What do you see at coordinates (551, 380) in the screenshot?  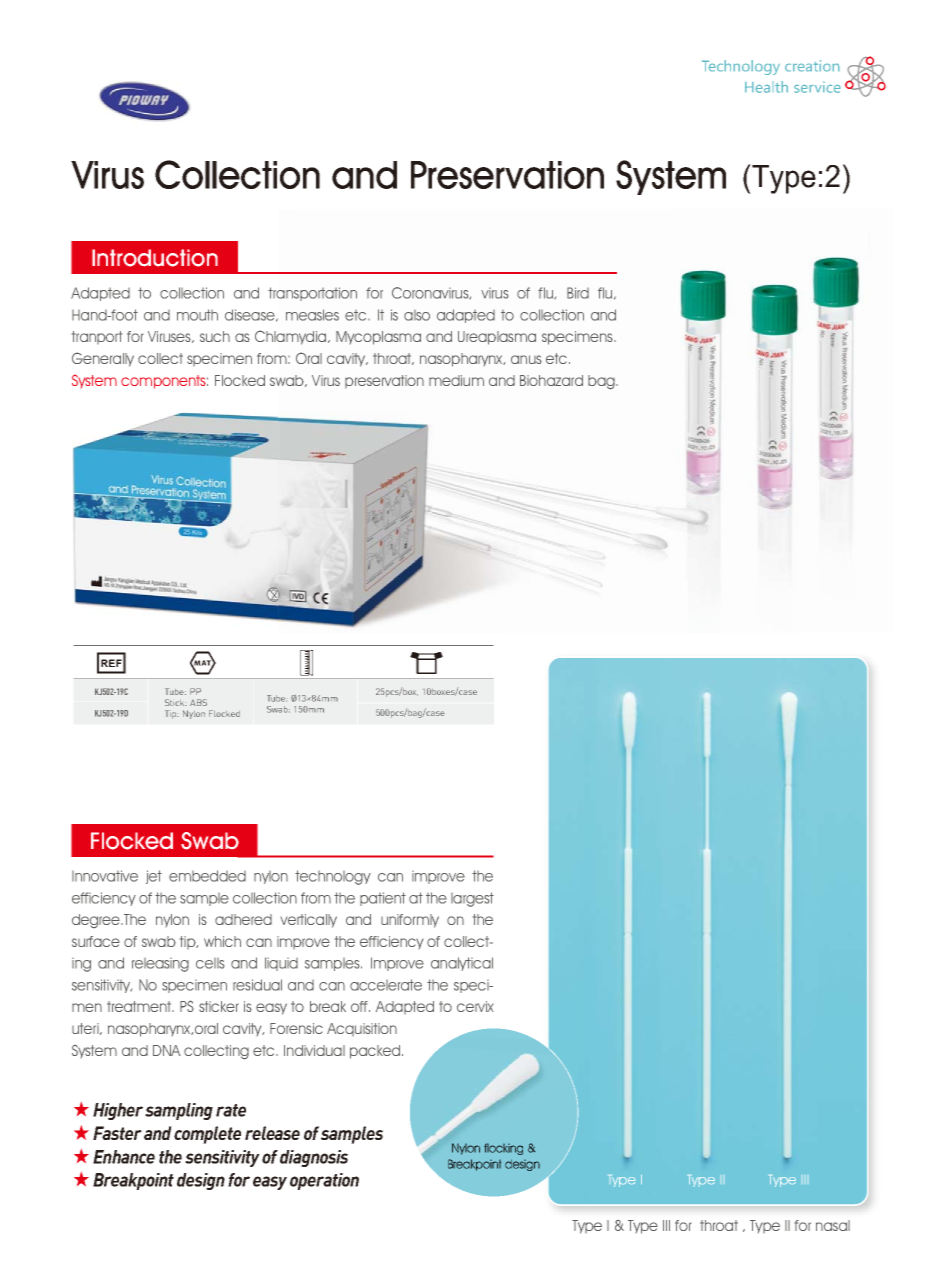 I see `Biohazard` at bounding box center [551, 380].
